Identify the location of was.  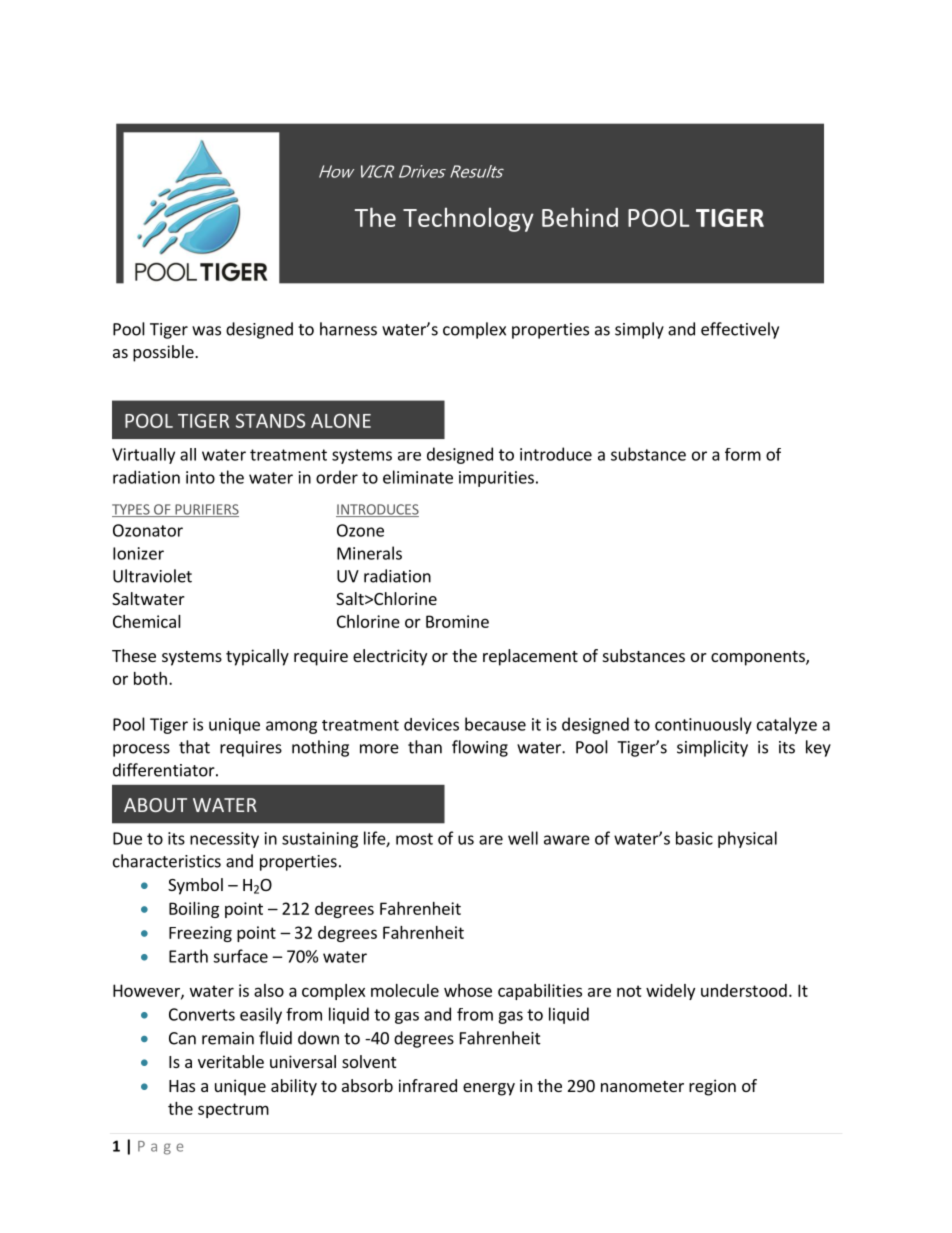
(206, 331).
